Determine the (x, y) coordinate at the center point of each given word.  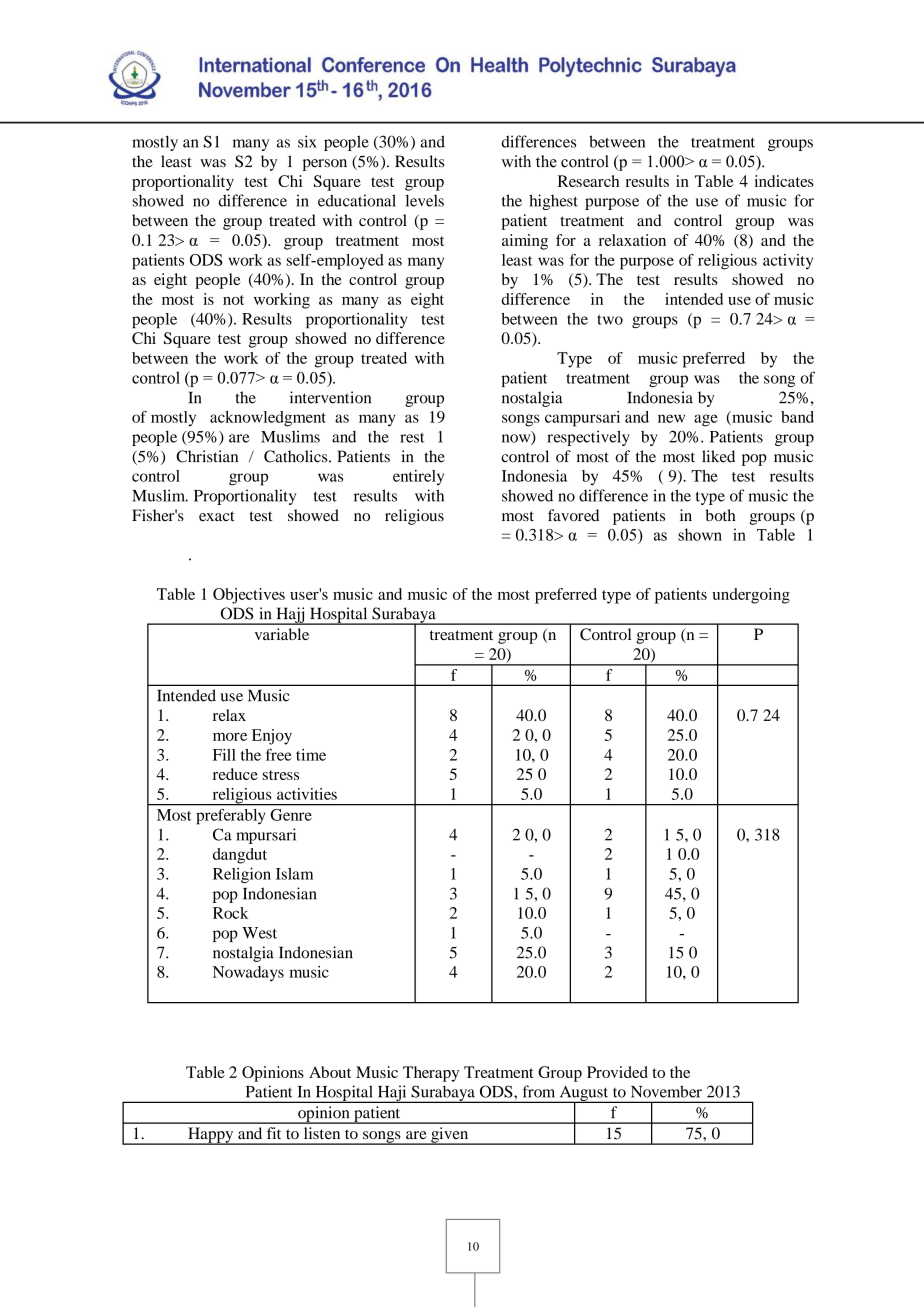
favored (573, 515)
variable (282, 634)
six (307, 141)
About (330, 1072)
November (666, 1091)
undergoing (751, 596)
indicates (784, 181)
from (538, 1091)
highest (553, 202)
